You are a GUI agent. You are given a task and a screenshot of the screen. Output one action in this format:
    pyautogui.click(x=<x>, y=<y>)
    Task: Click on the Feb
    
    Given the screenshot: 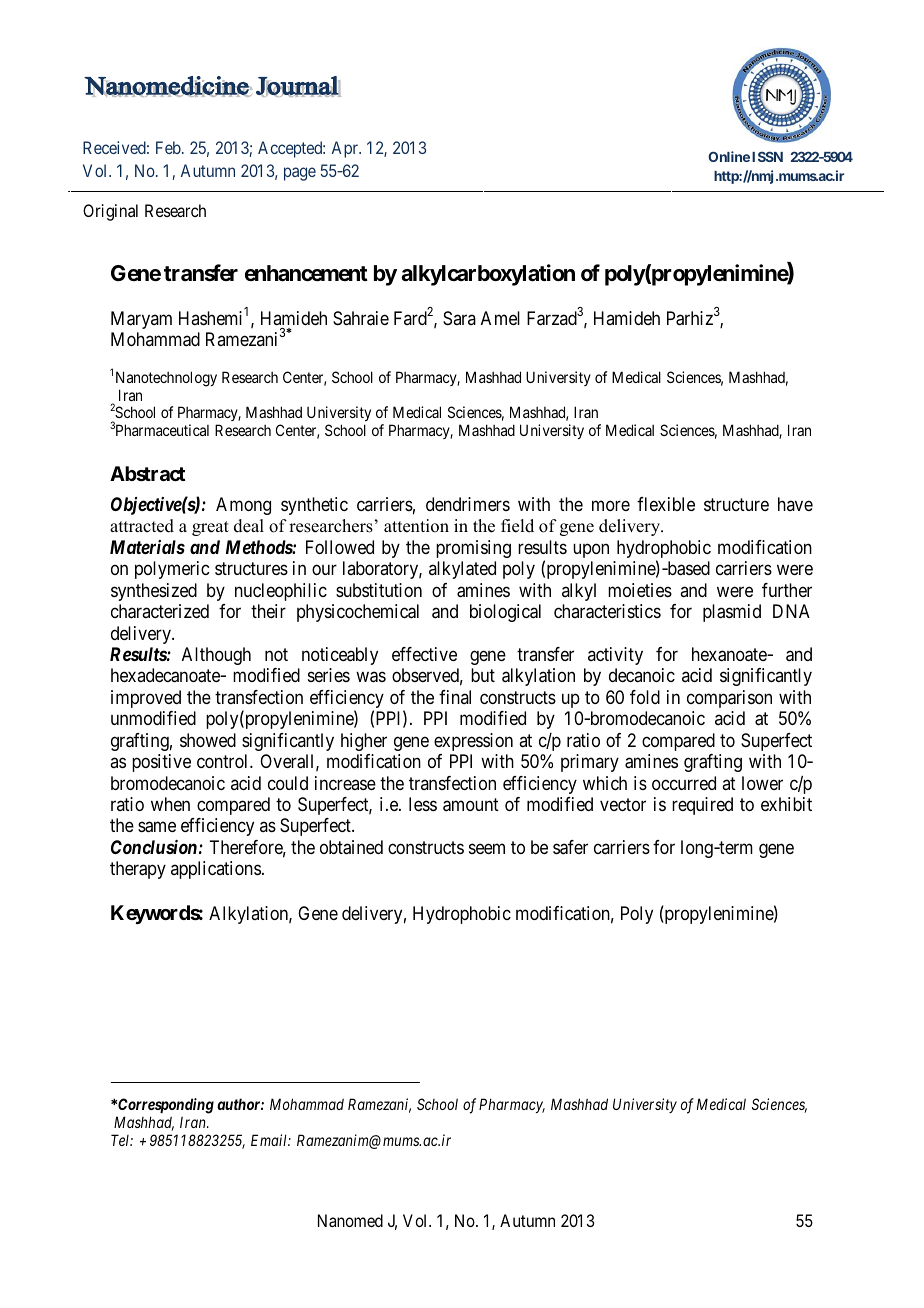 What is the action you would take?
    pyautogui.click(x=169, y=147)
